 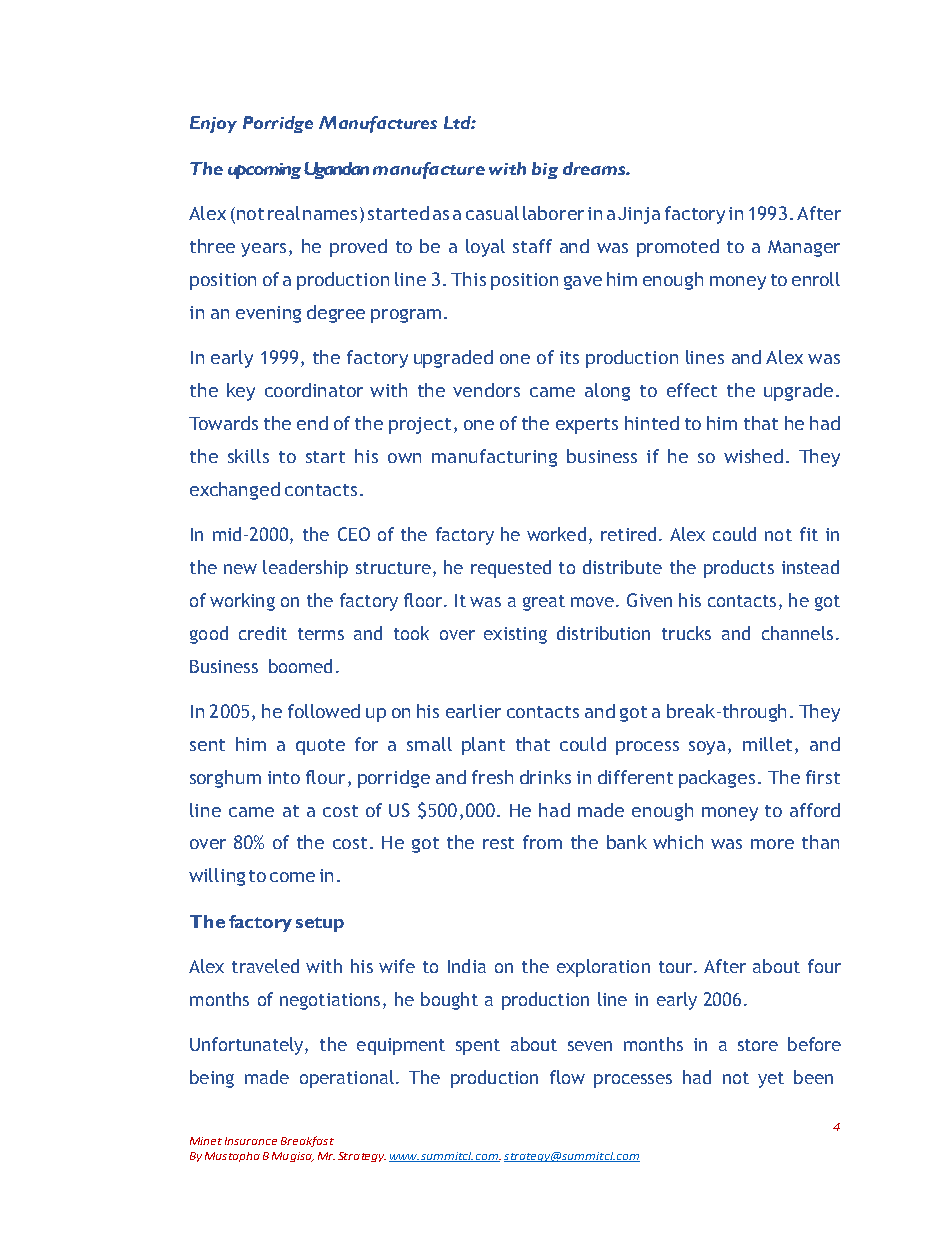 I want to click on fresh, so click(x=492, y=777).
